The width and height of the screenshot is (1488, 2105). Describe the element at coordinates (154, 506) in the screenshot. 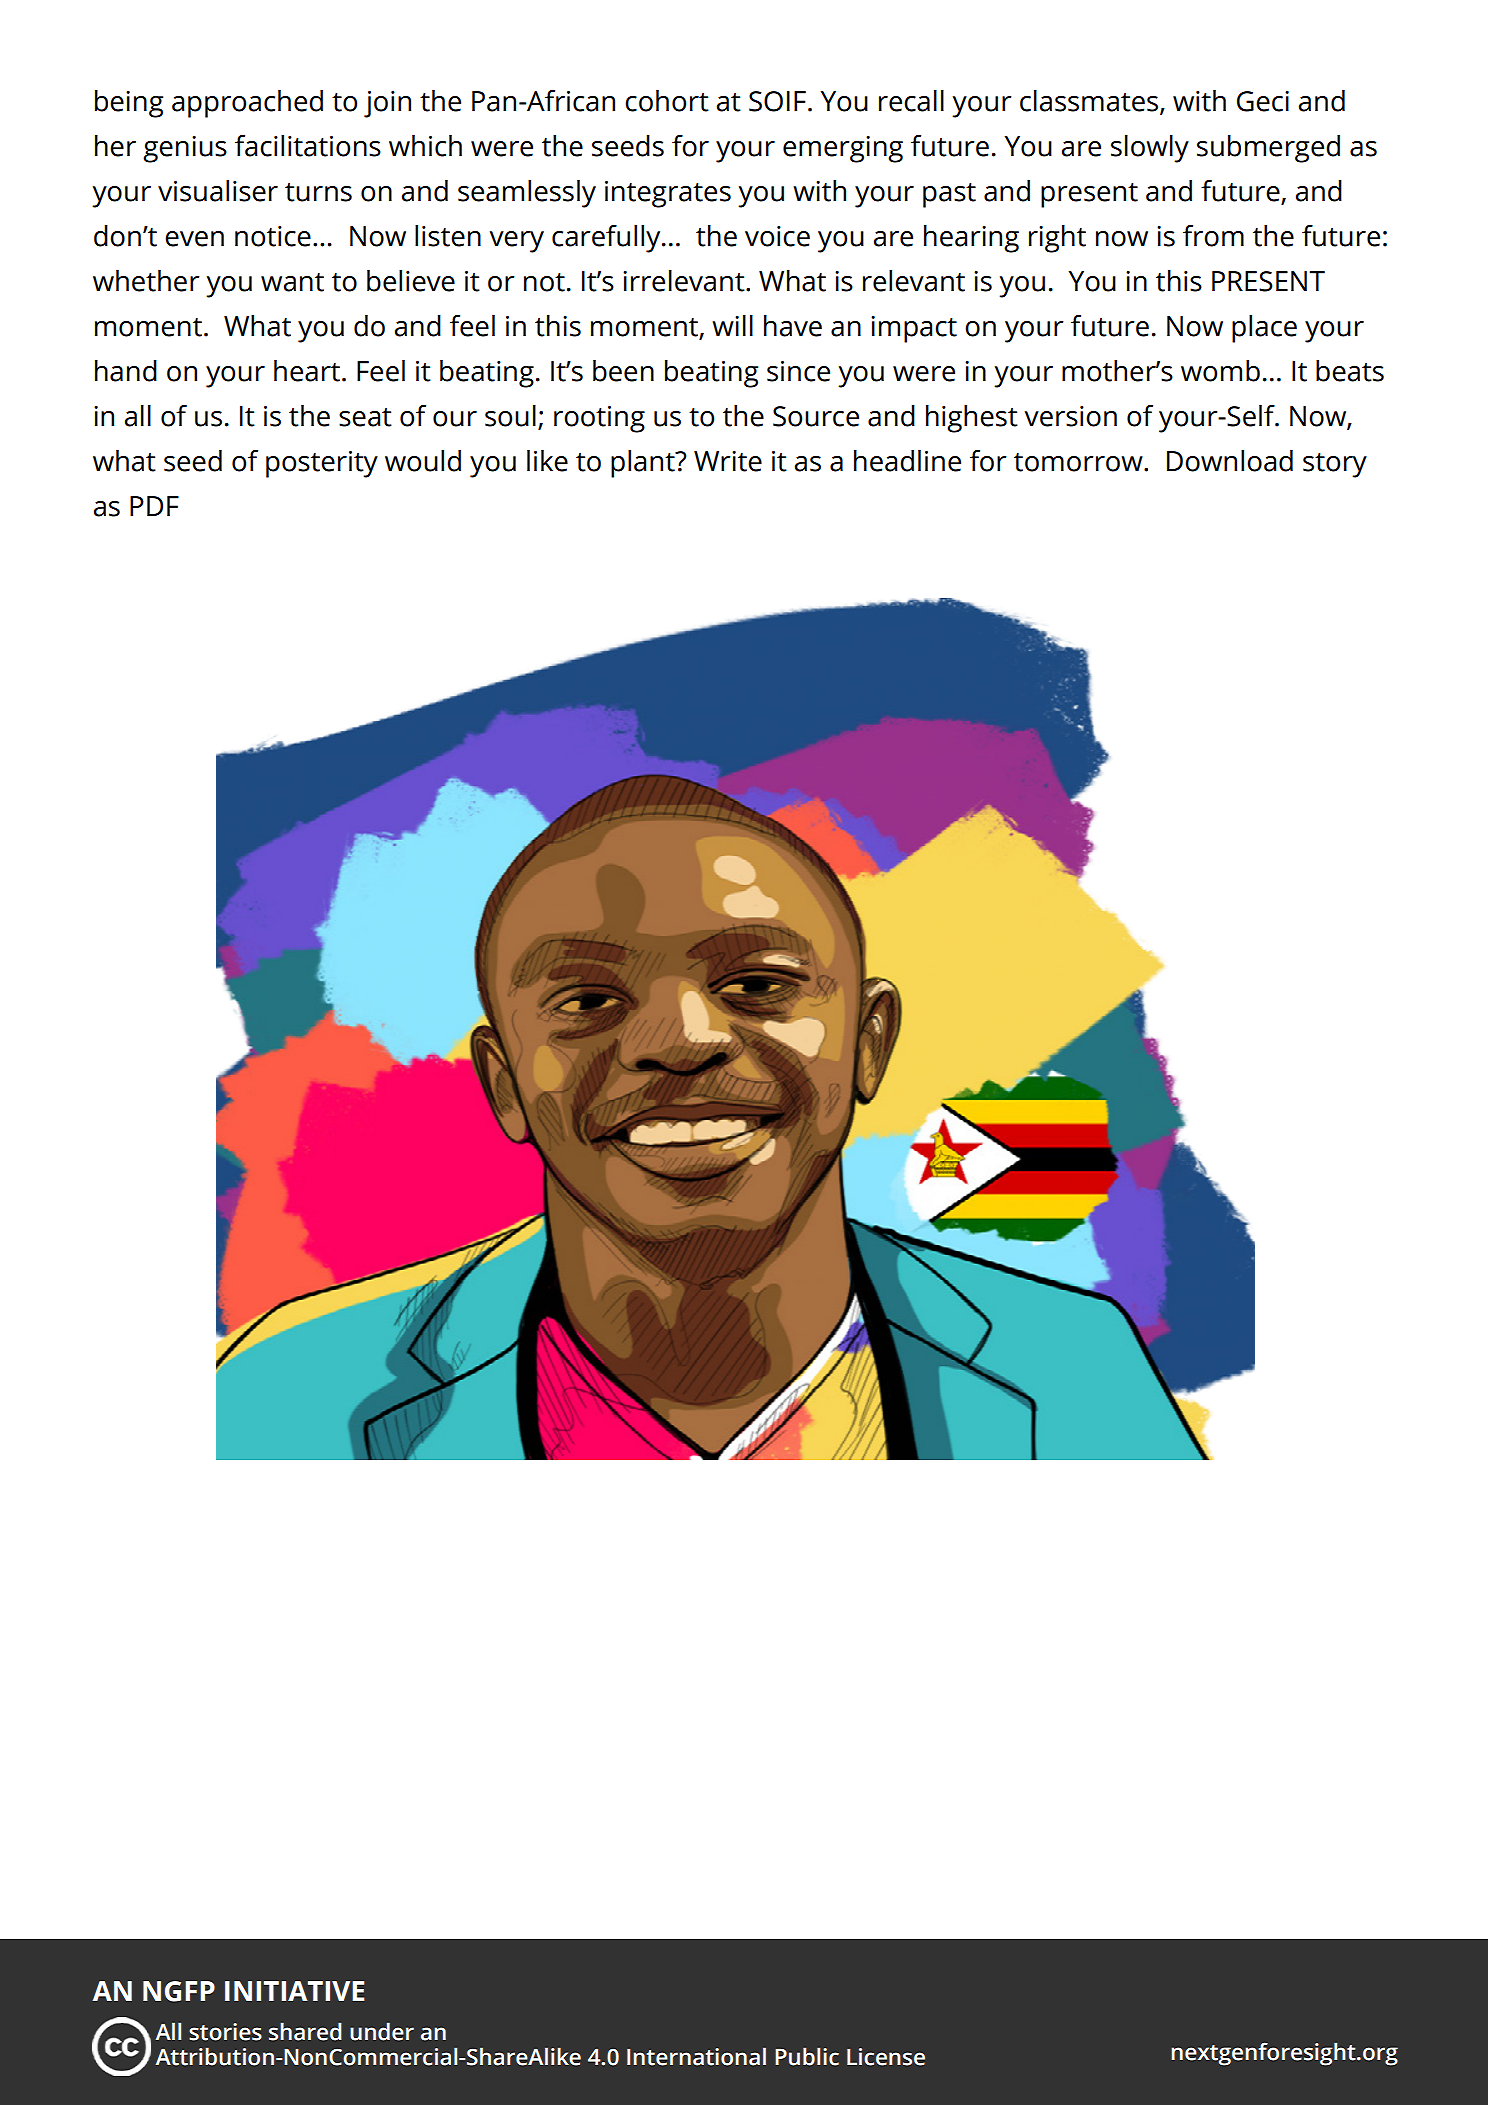

I see `PDF` at that location.
